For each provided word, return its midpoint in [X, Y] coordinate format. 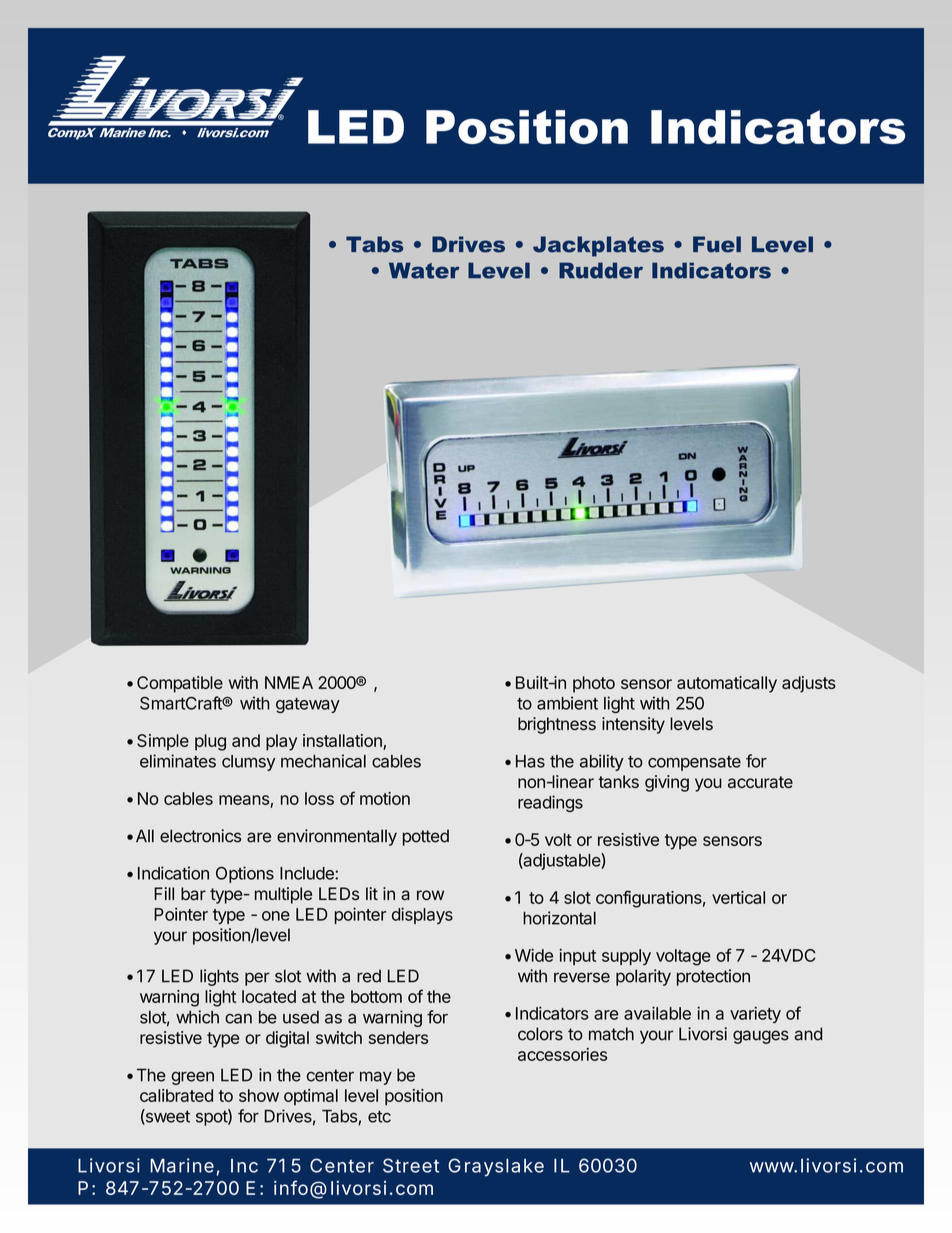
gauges [761, 1037]
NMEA [289, 682]
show [259, 1095]
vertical [738, 897]
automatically [727, 684]
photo [594, 684]
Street [411, 1165]
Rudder [601, 270]
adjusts [809, 684]
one [276, 916]
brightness [557, 725]
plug [210, 742]
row [430, 895]
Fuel [717, 244]
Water [424, 270]
